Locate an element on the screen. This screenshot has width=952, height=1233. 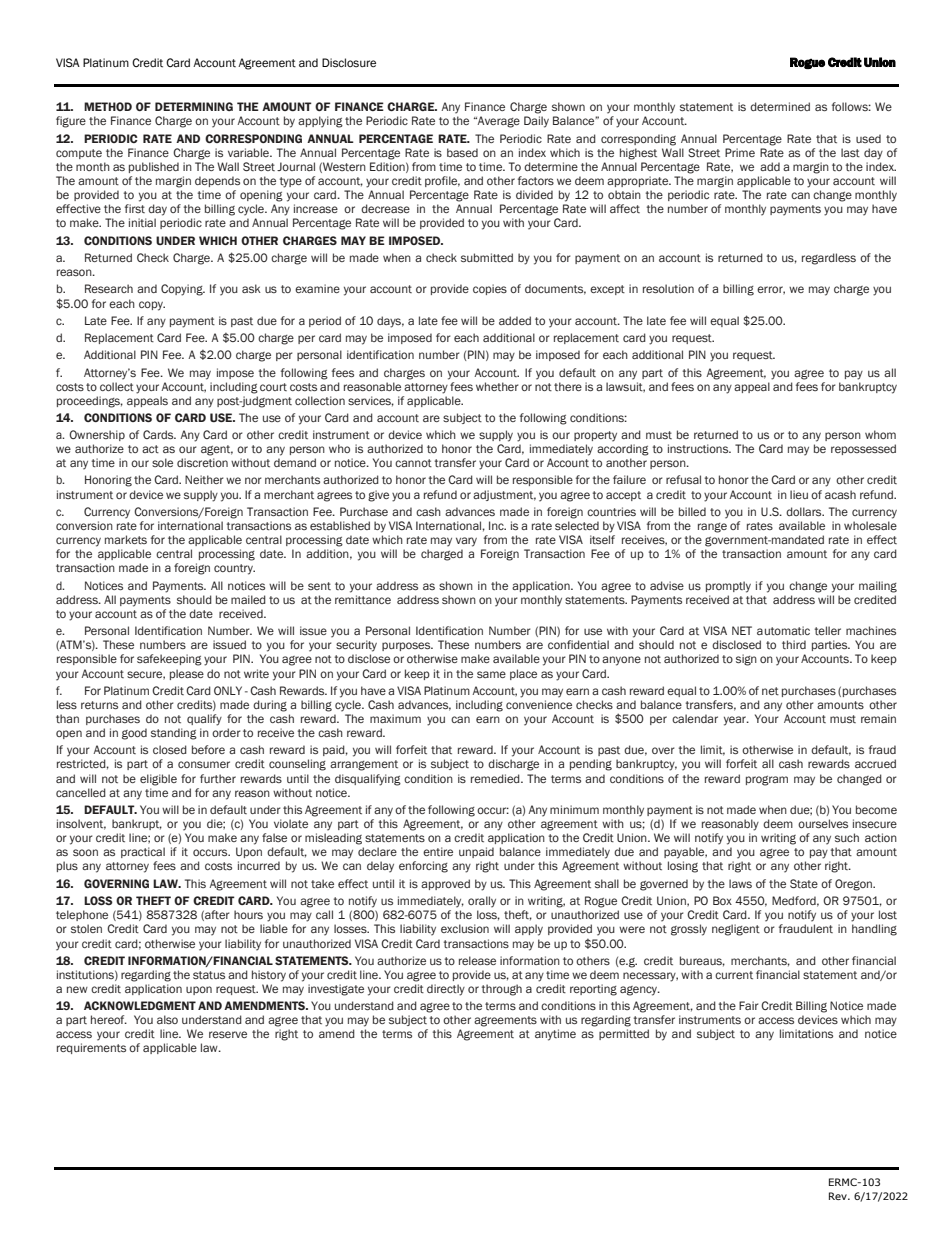
sole is located at coordinates (162, 462).
